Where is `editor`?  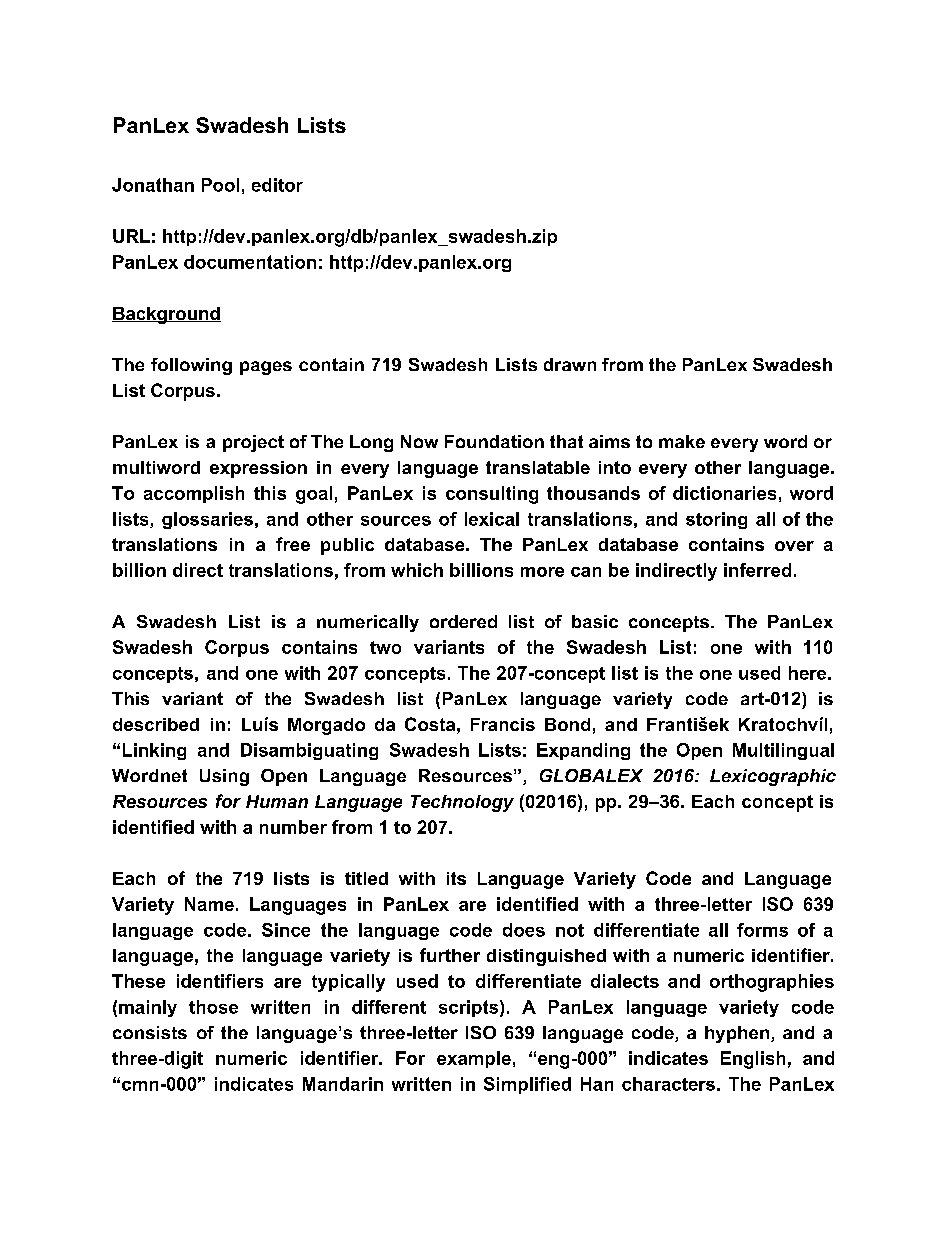
editor is located at coordinates (277, 185).
